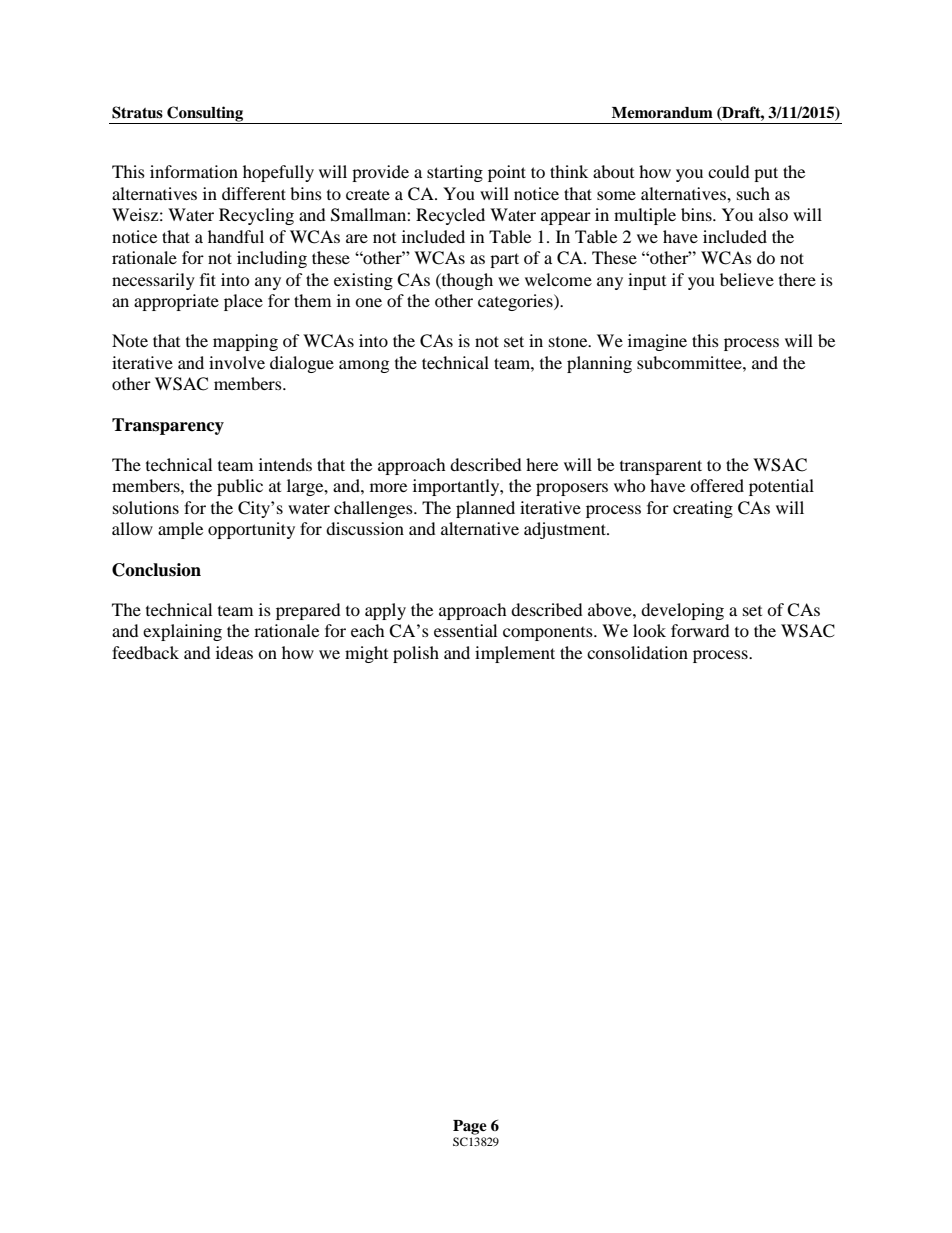  What do you see at coordinates (455, 173) in the page?
I see `starting` at bounding box center [455, 173].
